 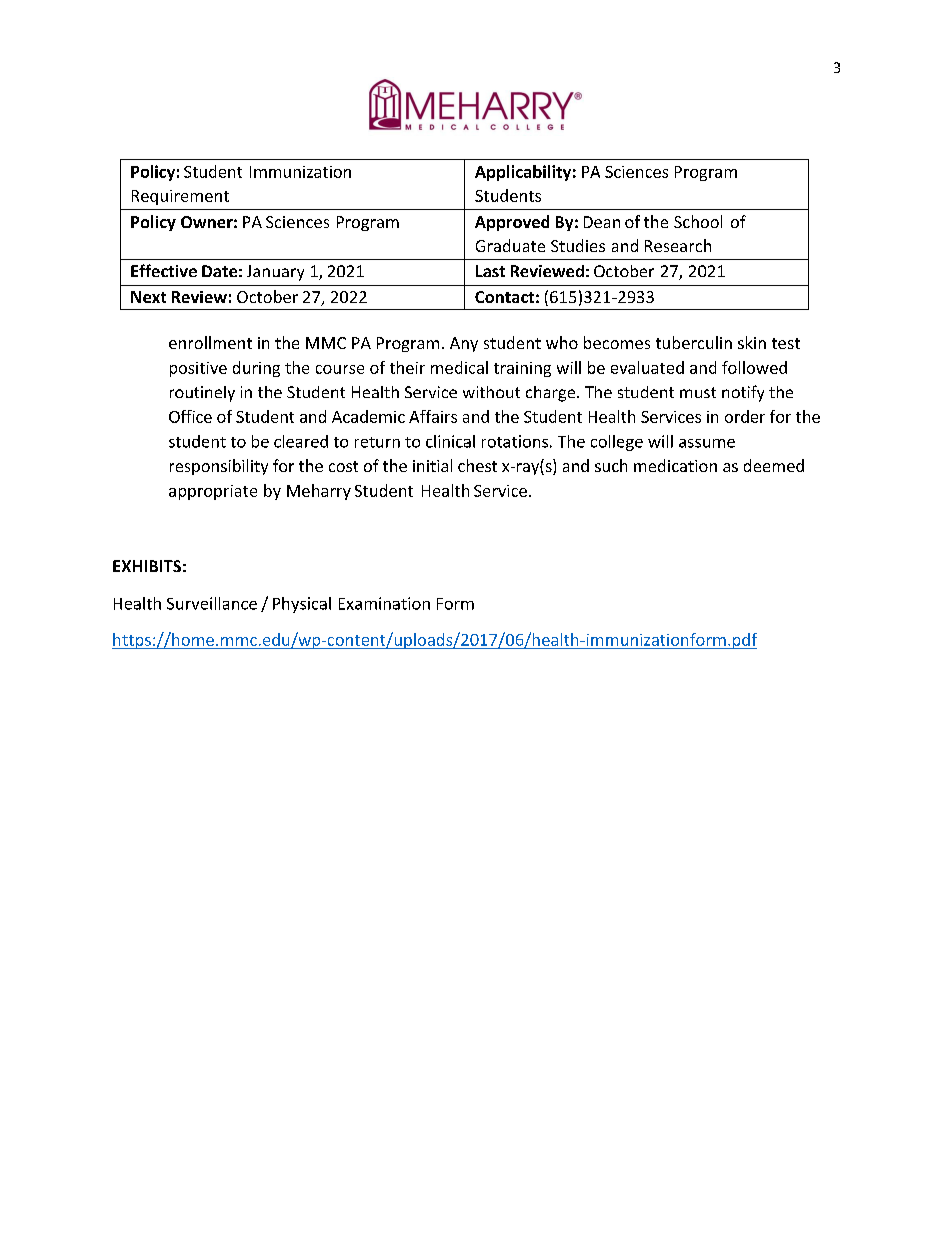 What do you see at coordinates (384, 603) in the screenshot?
I see `Examination` at bounding box center [384, 603].
